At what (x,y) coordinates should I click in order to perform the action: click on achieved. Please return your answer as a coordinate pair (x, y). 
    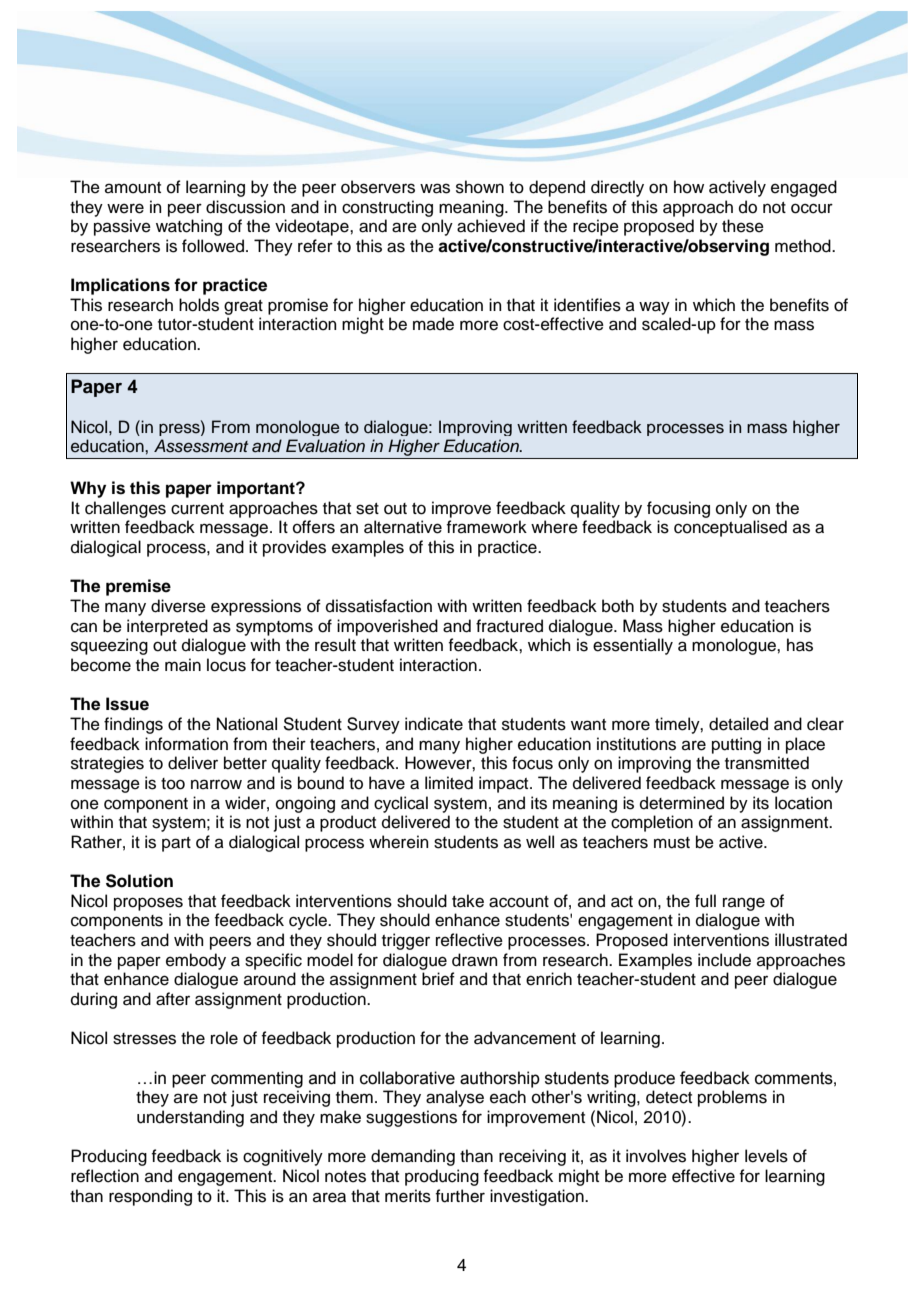
    Looking at the image, I should click on (491, 226).
